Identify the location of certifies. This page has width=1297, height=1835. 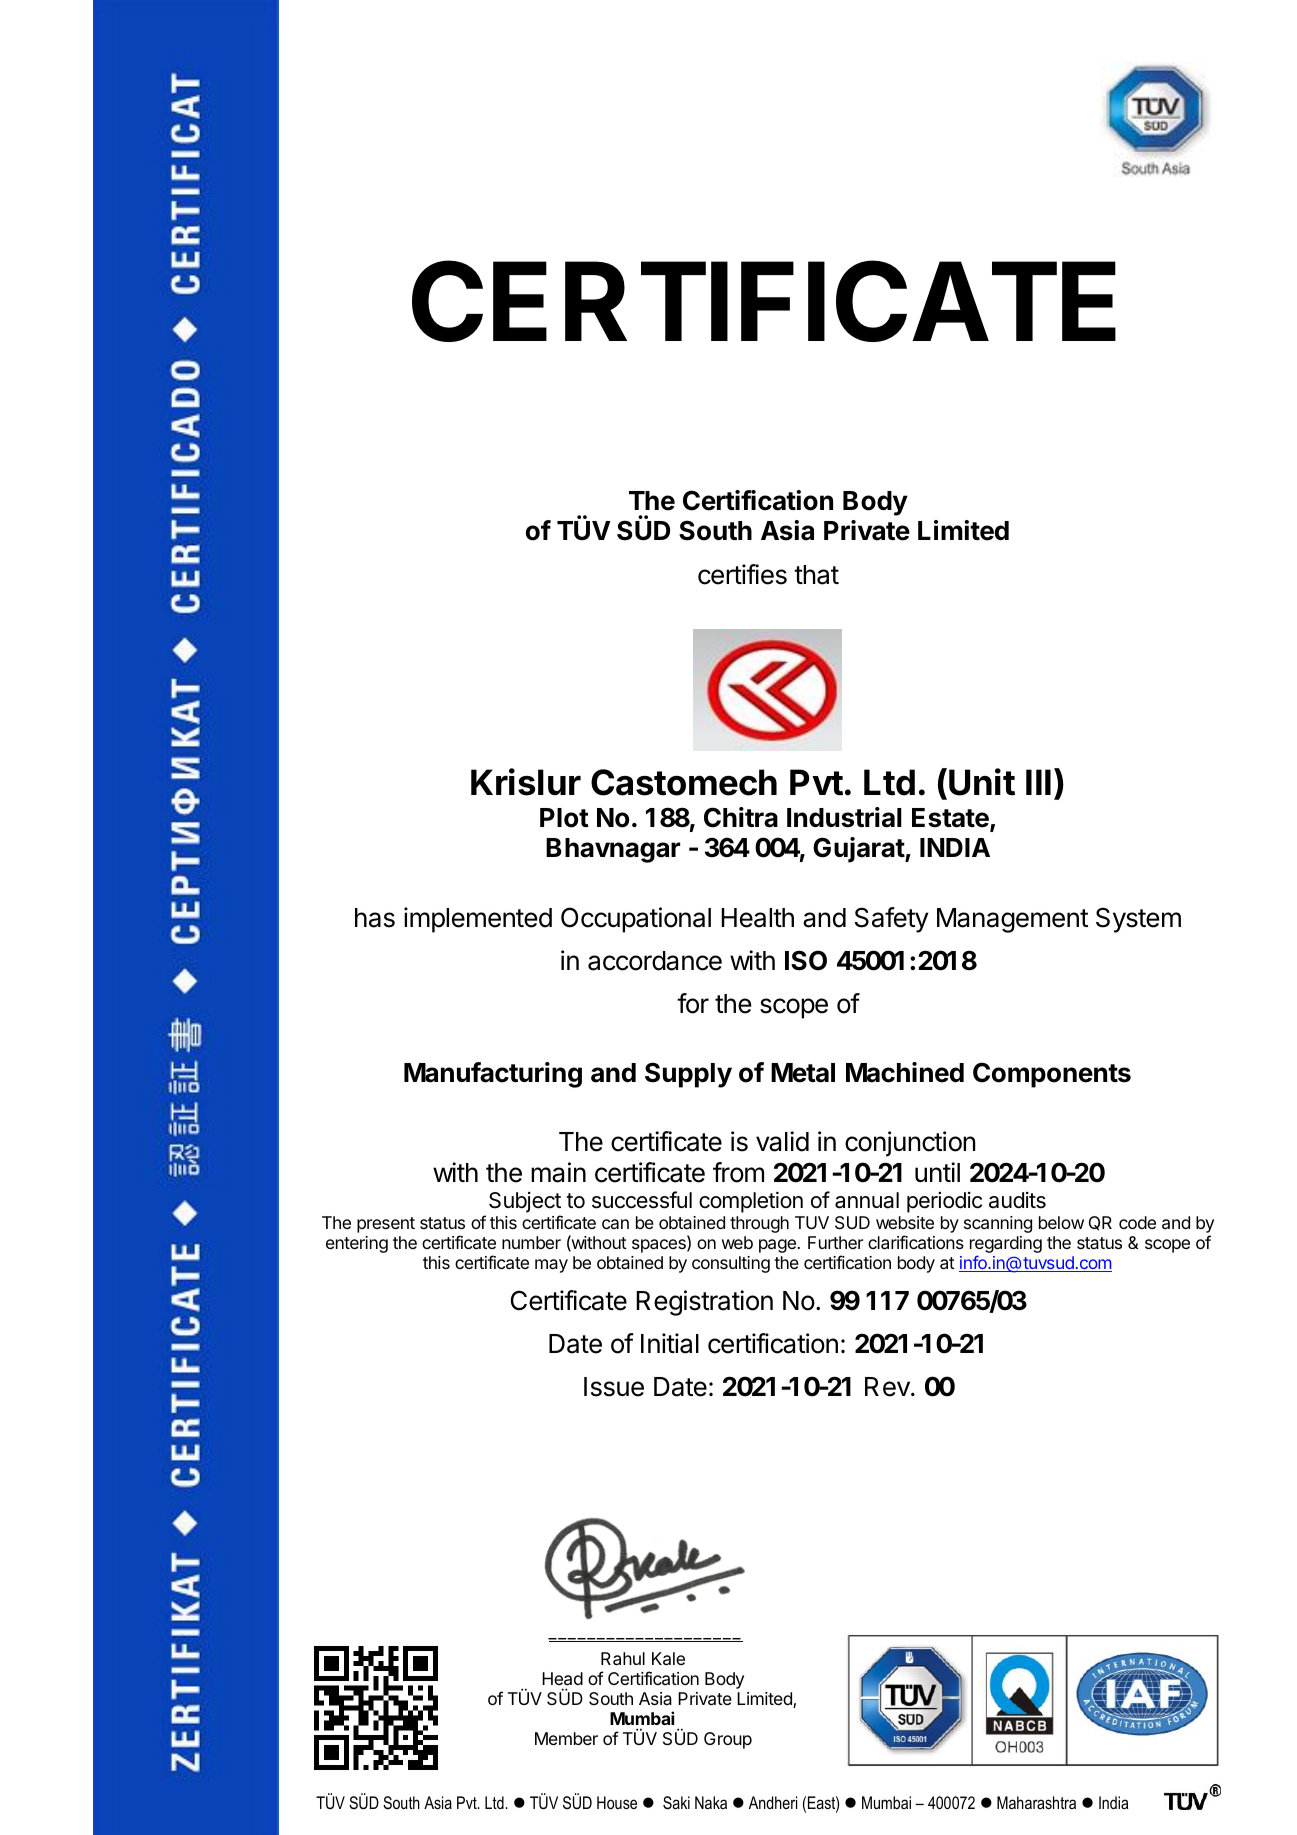
(742, 574).
